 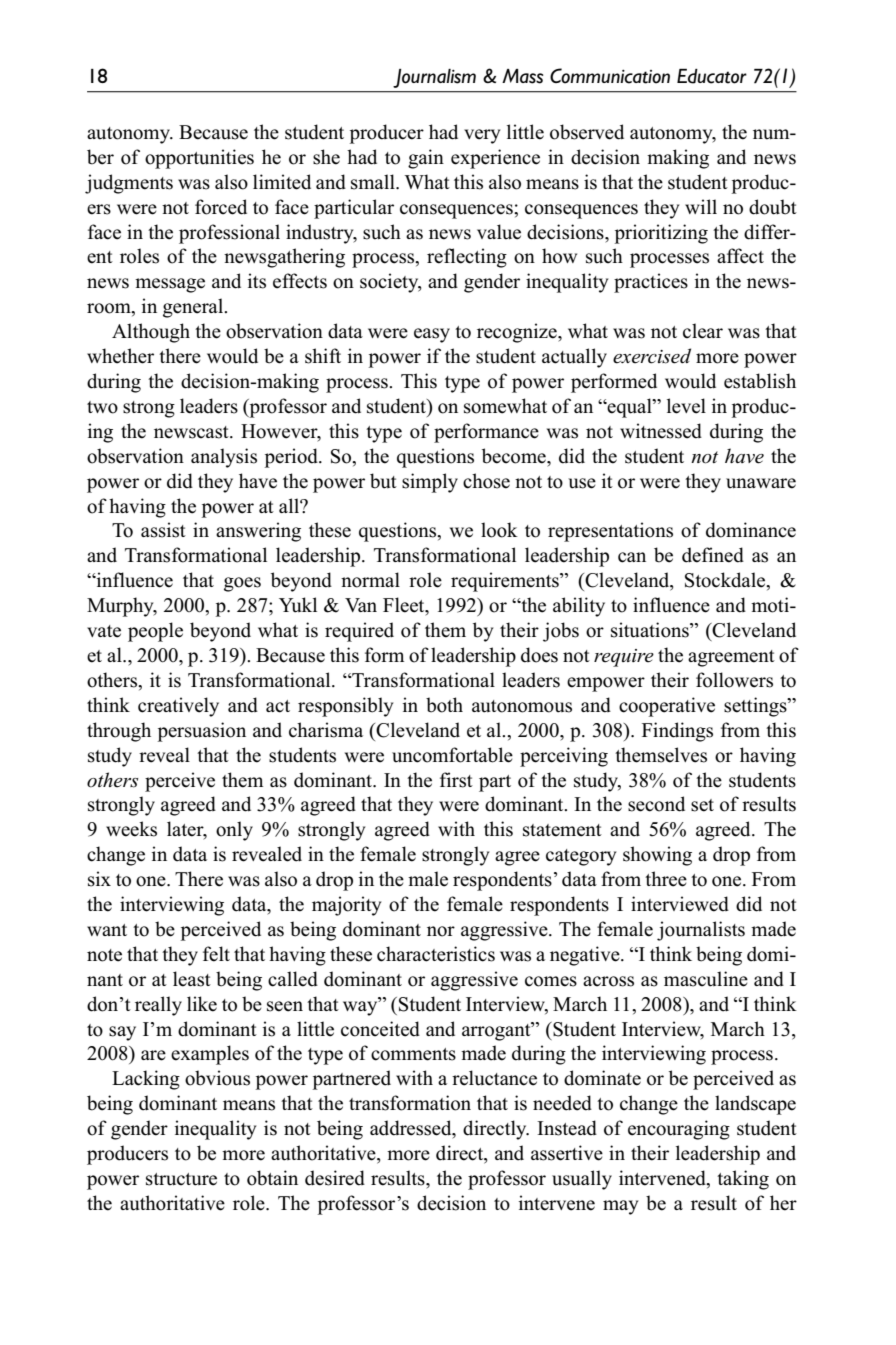 I want to click on situations, so click(x=651, y=630).
